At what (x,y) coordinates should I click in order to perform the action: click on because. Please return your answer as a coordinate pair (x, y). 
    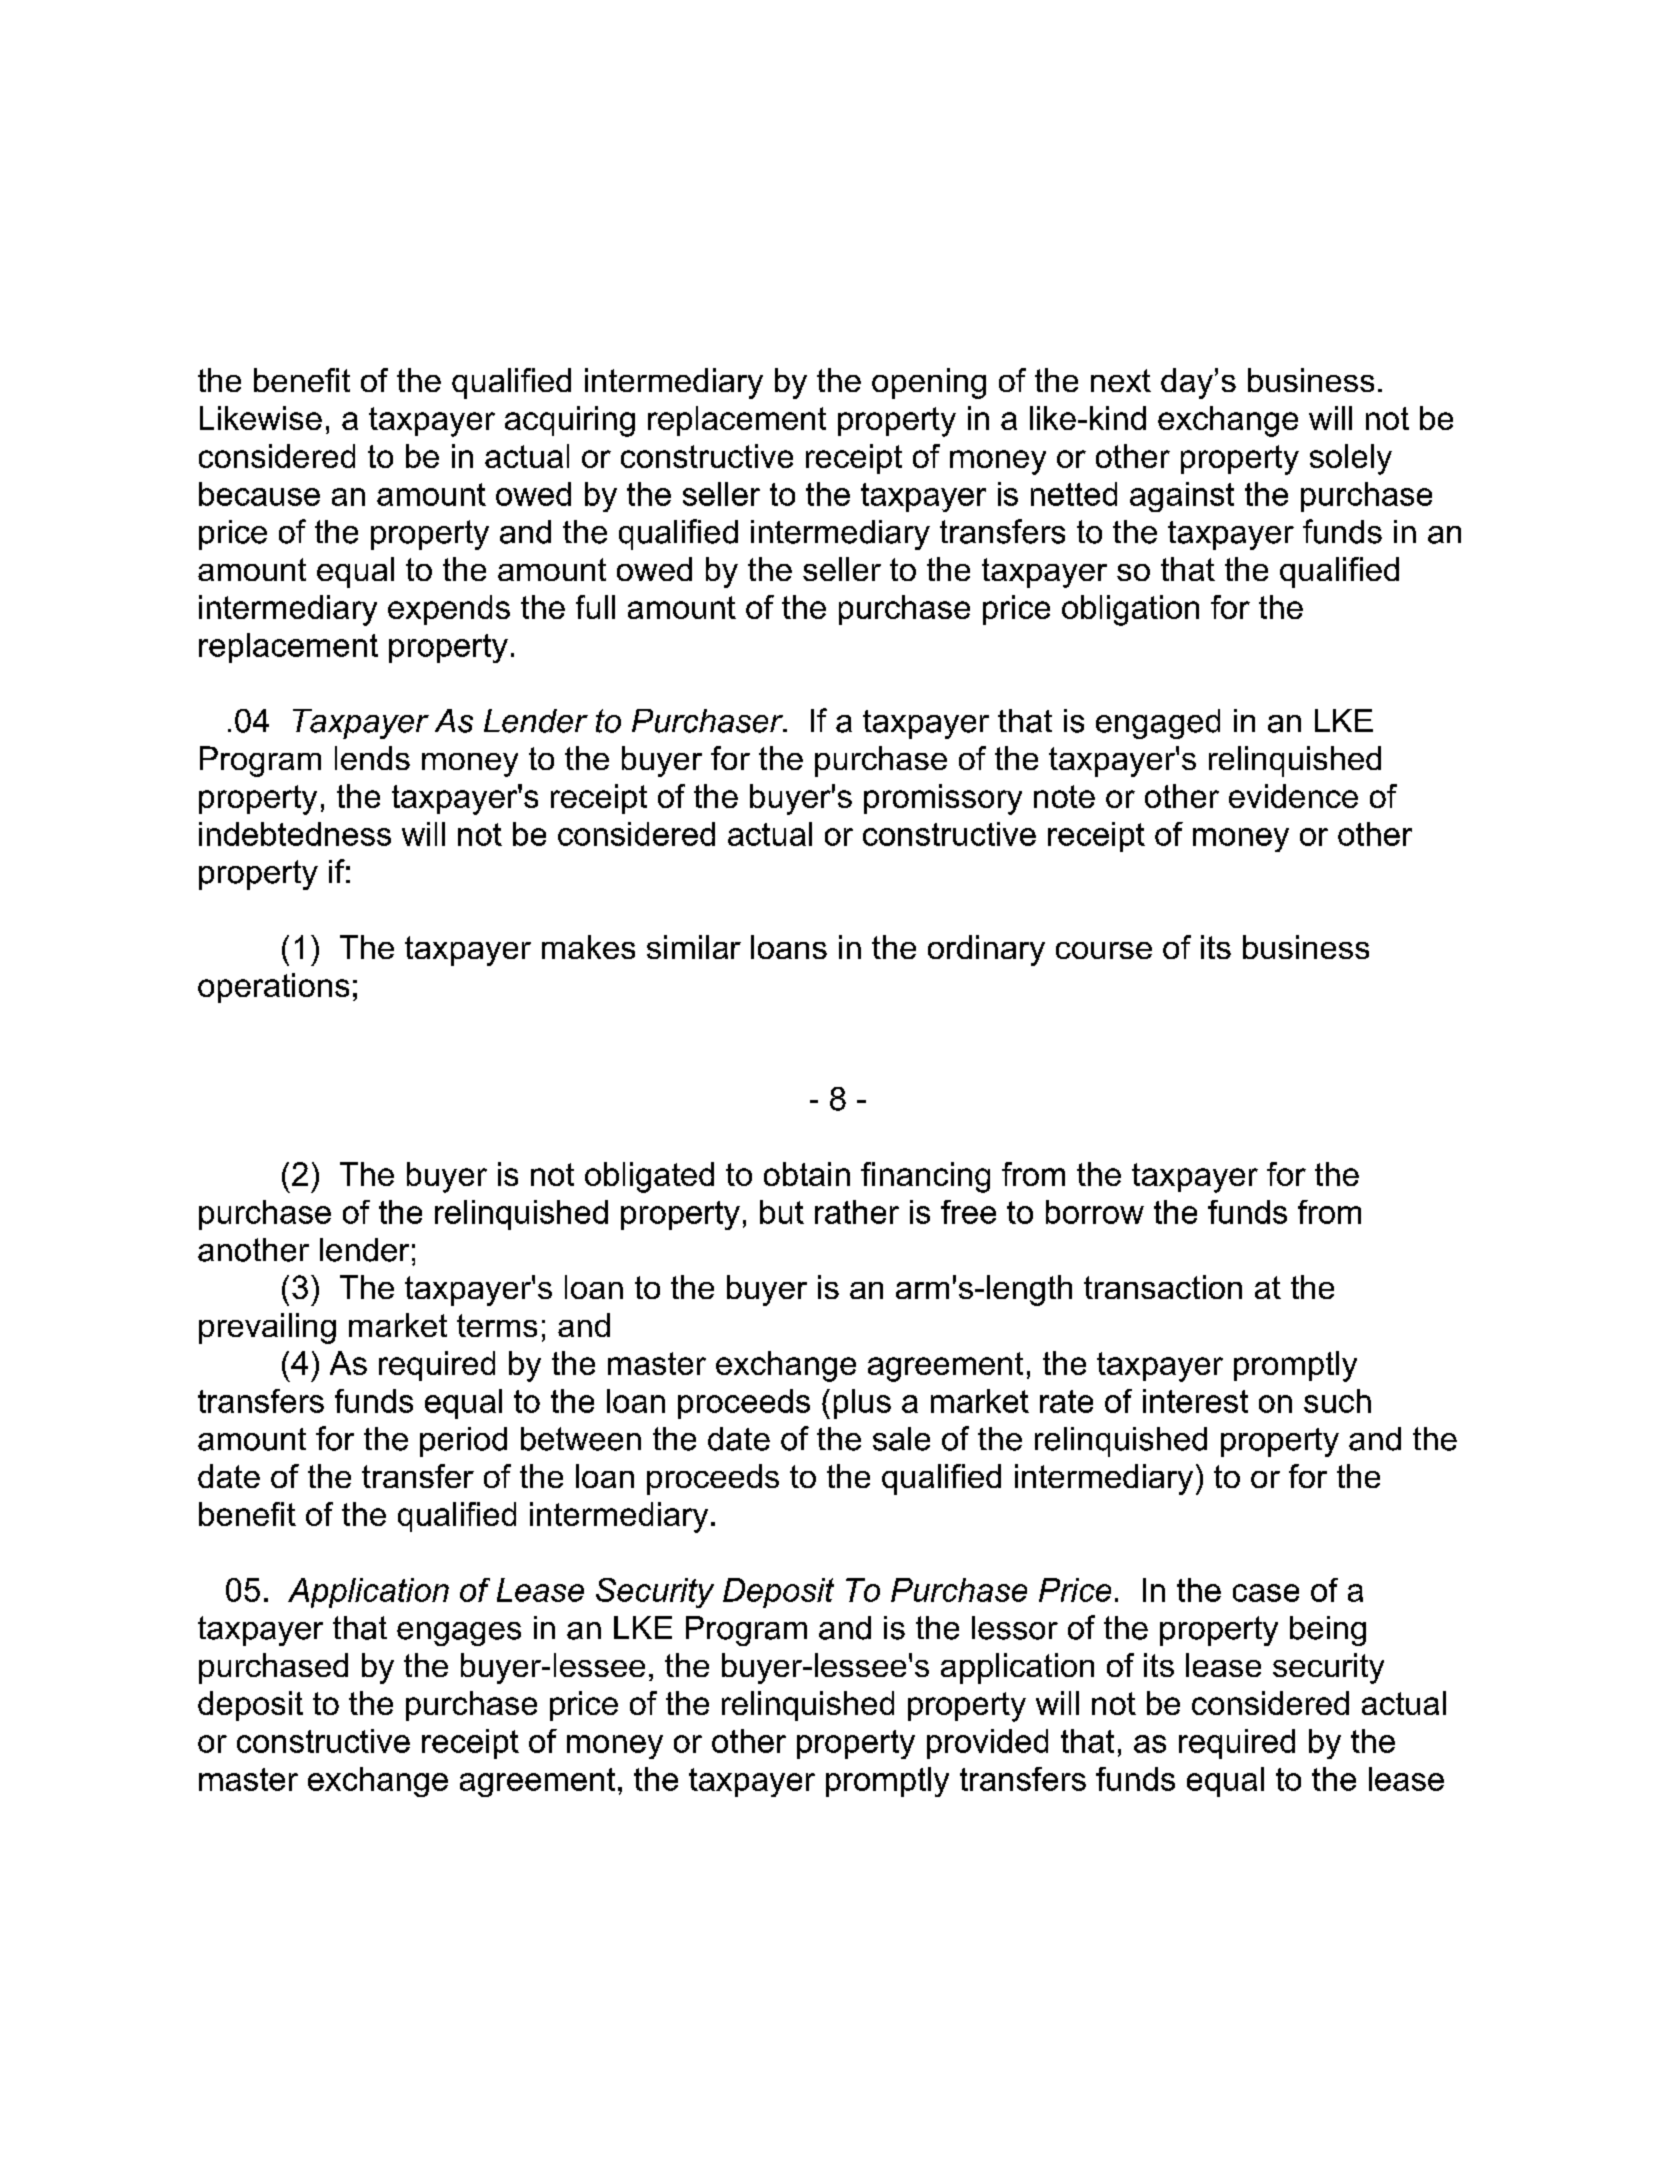
    Looking at the image, I should click on (259, 494).
